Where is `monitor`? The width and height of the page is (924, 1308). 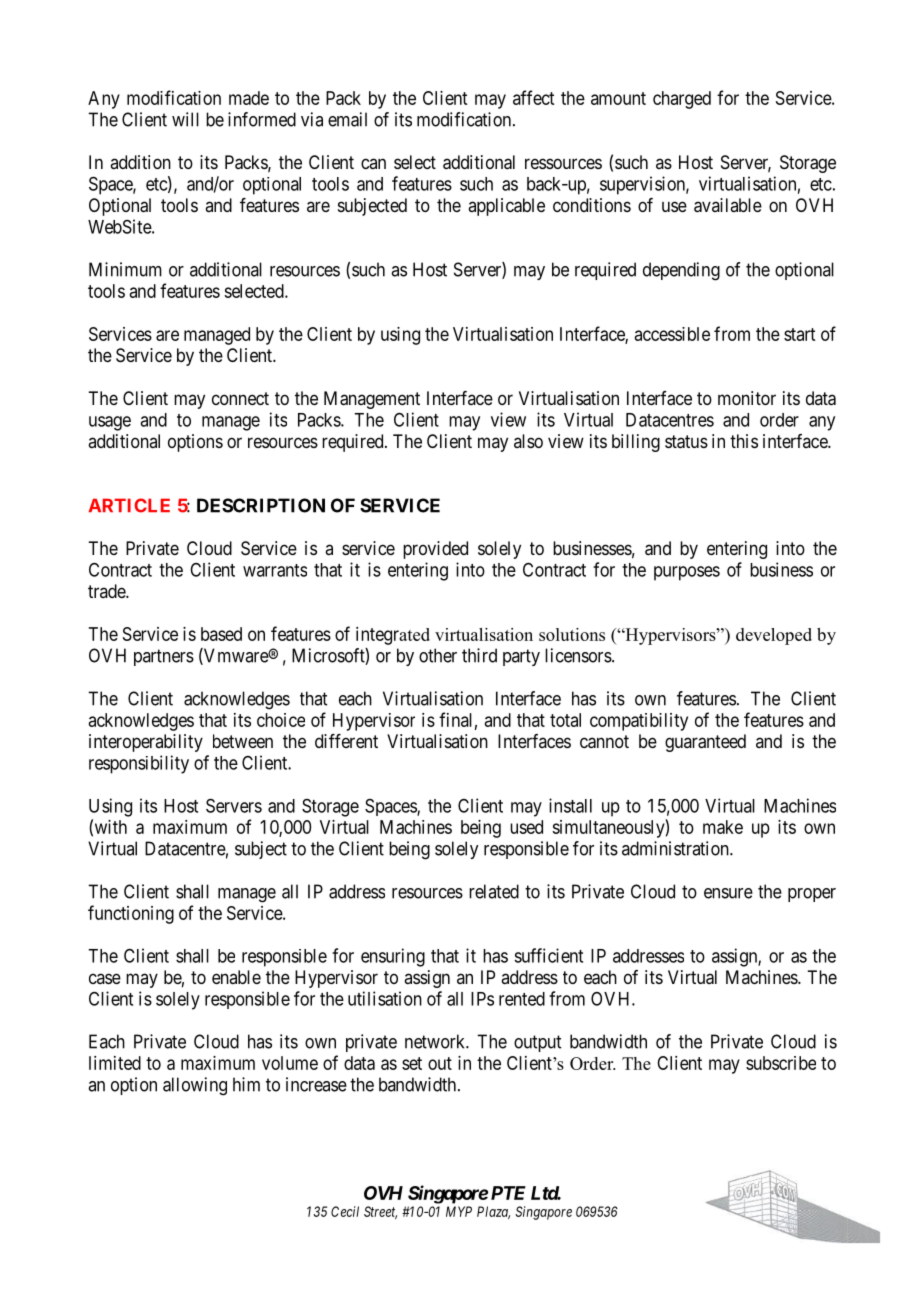 monitor is located at coordinates (747, 398).
